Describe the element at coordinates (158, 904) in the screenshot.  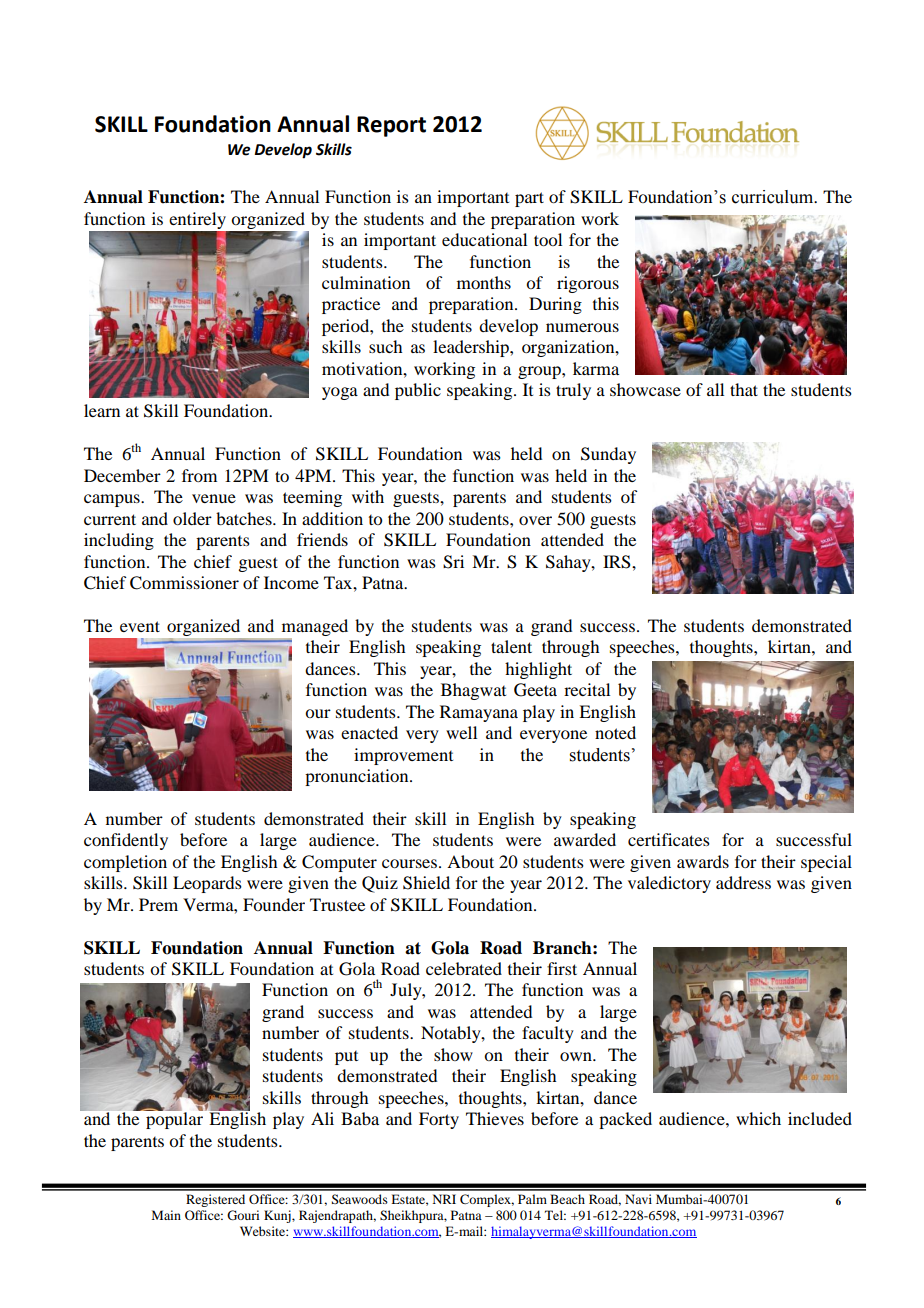
I see `Prem` at that location.
